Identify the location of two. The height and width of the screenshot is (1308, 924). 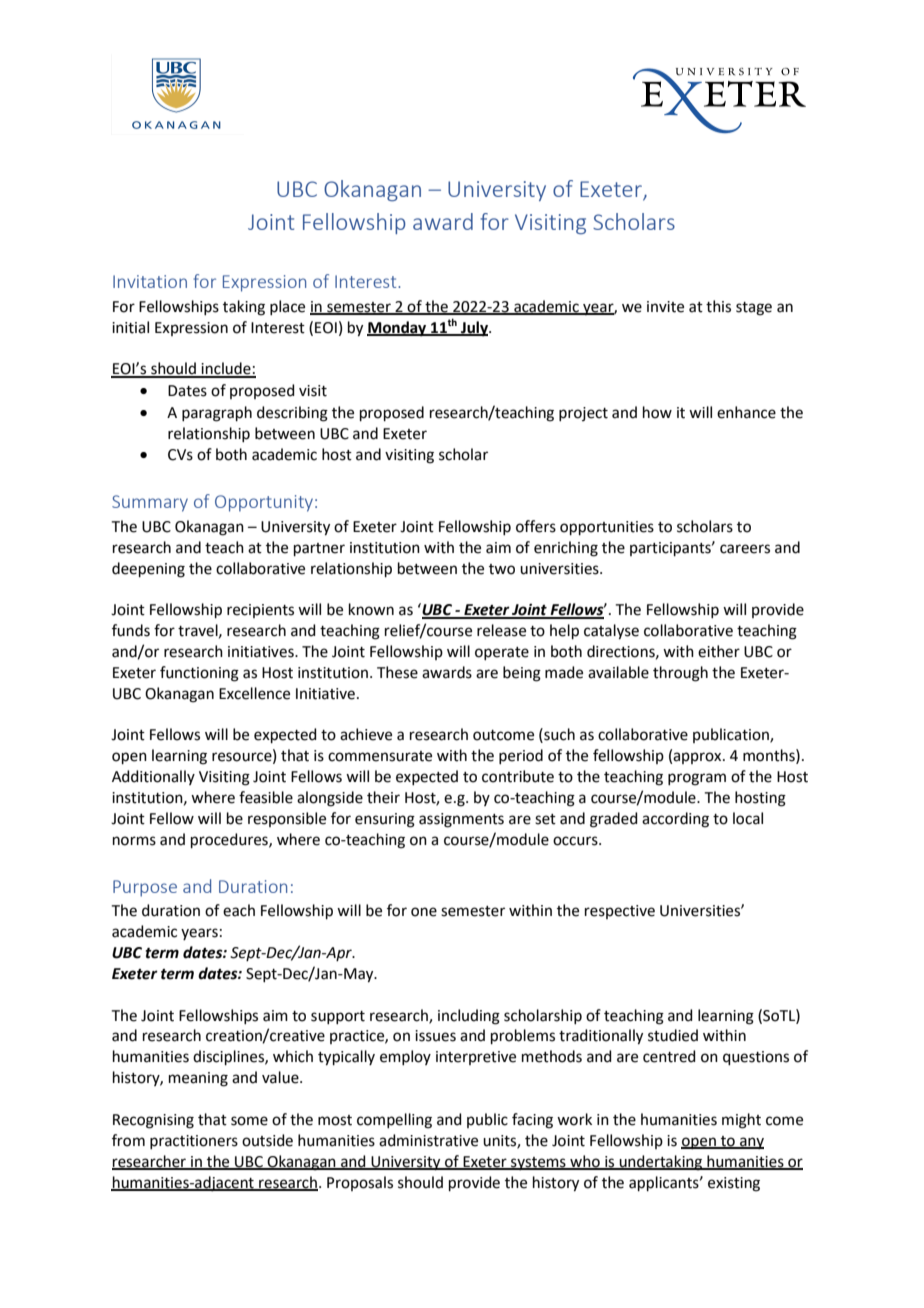
(502, 569).
